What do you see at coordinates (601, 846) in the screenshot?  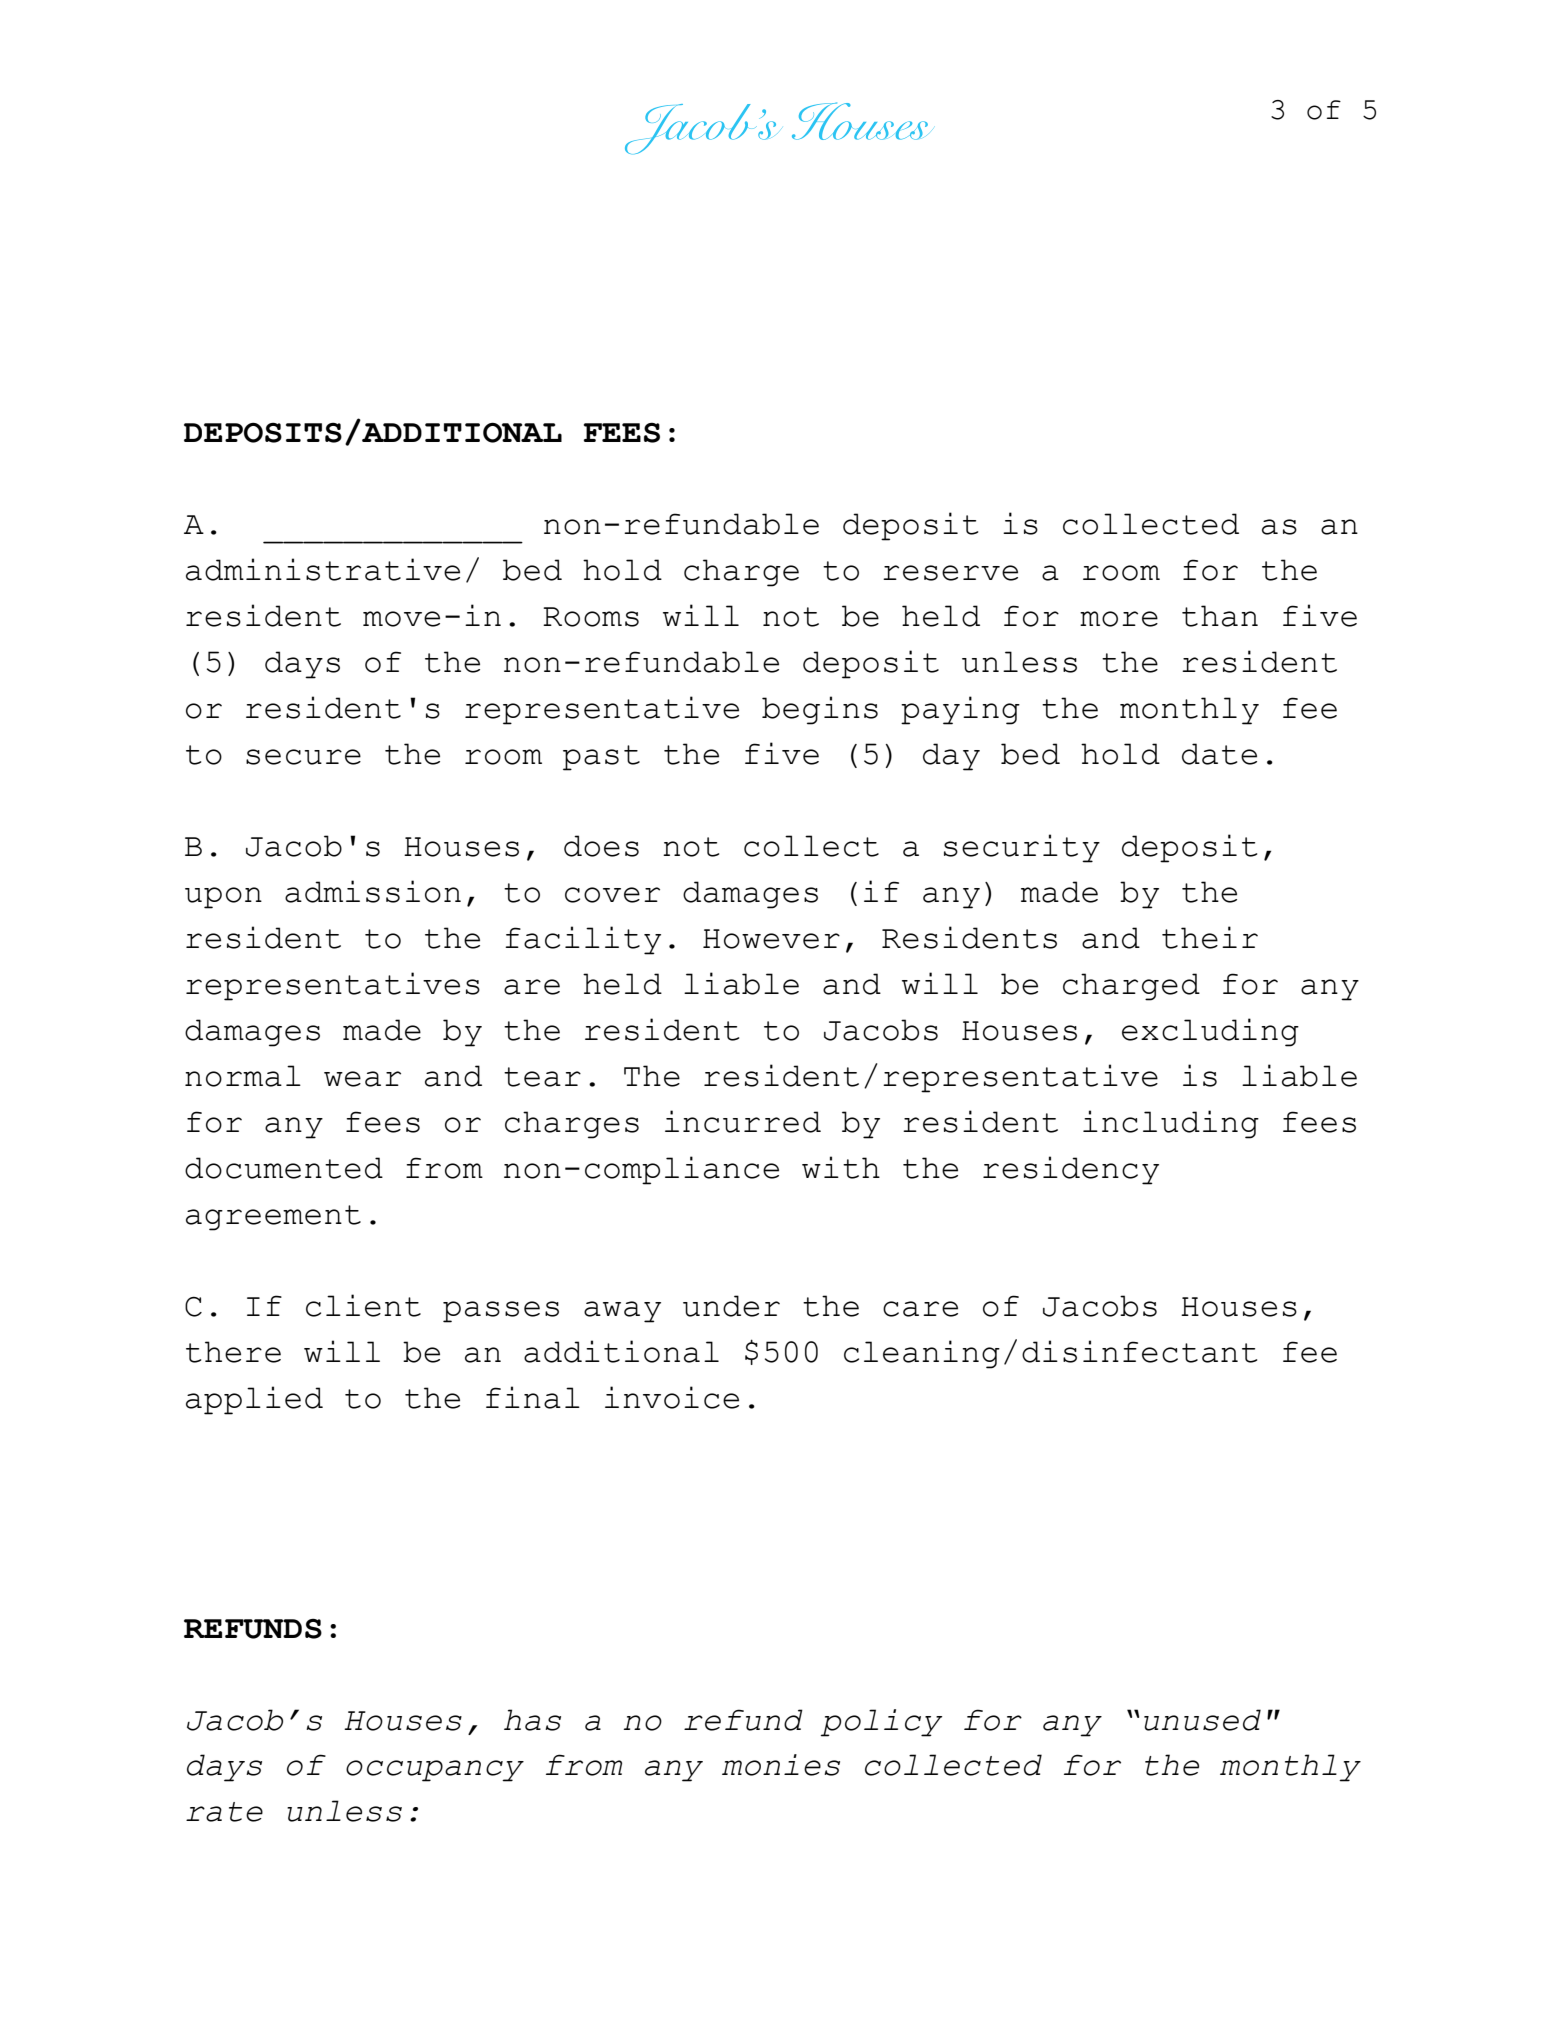 I see `does` at bounding box center [601, 846].
